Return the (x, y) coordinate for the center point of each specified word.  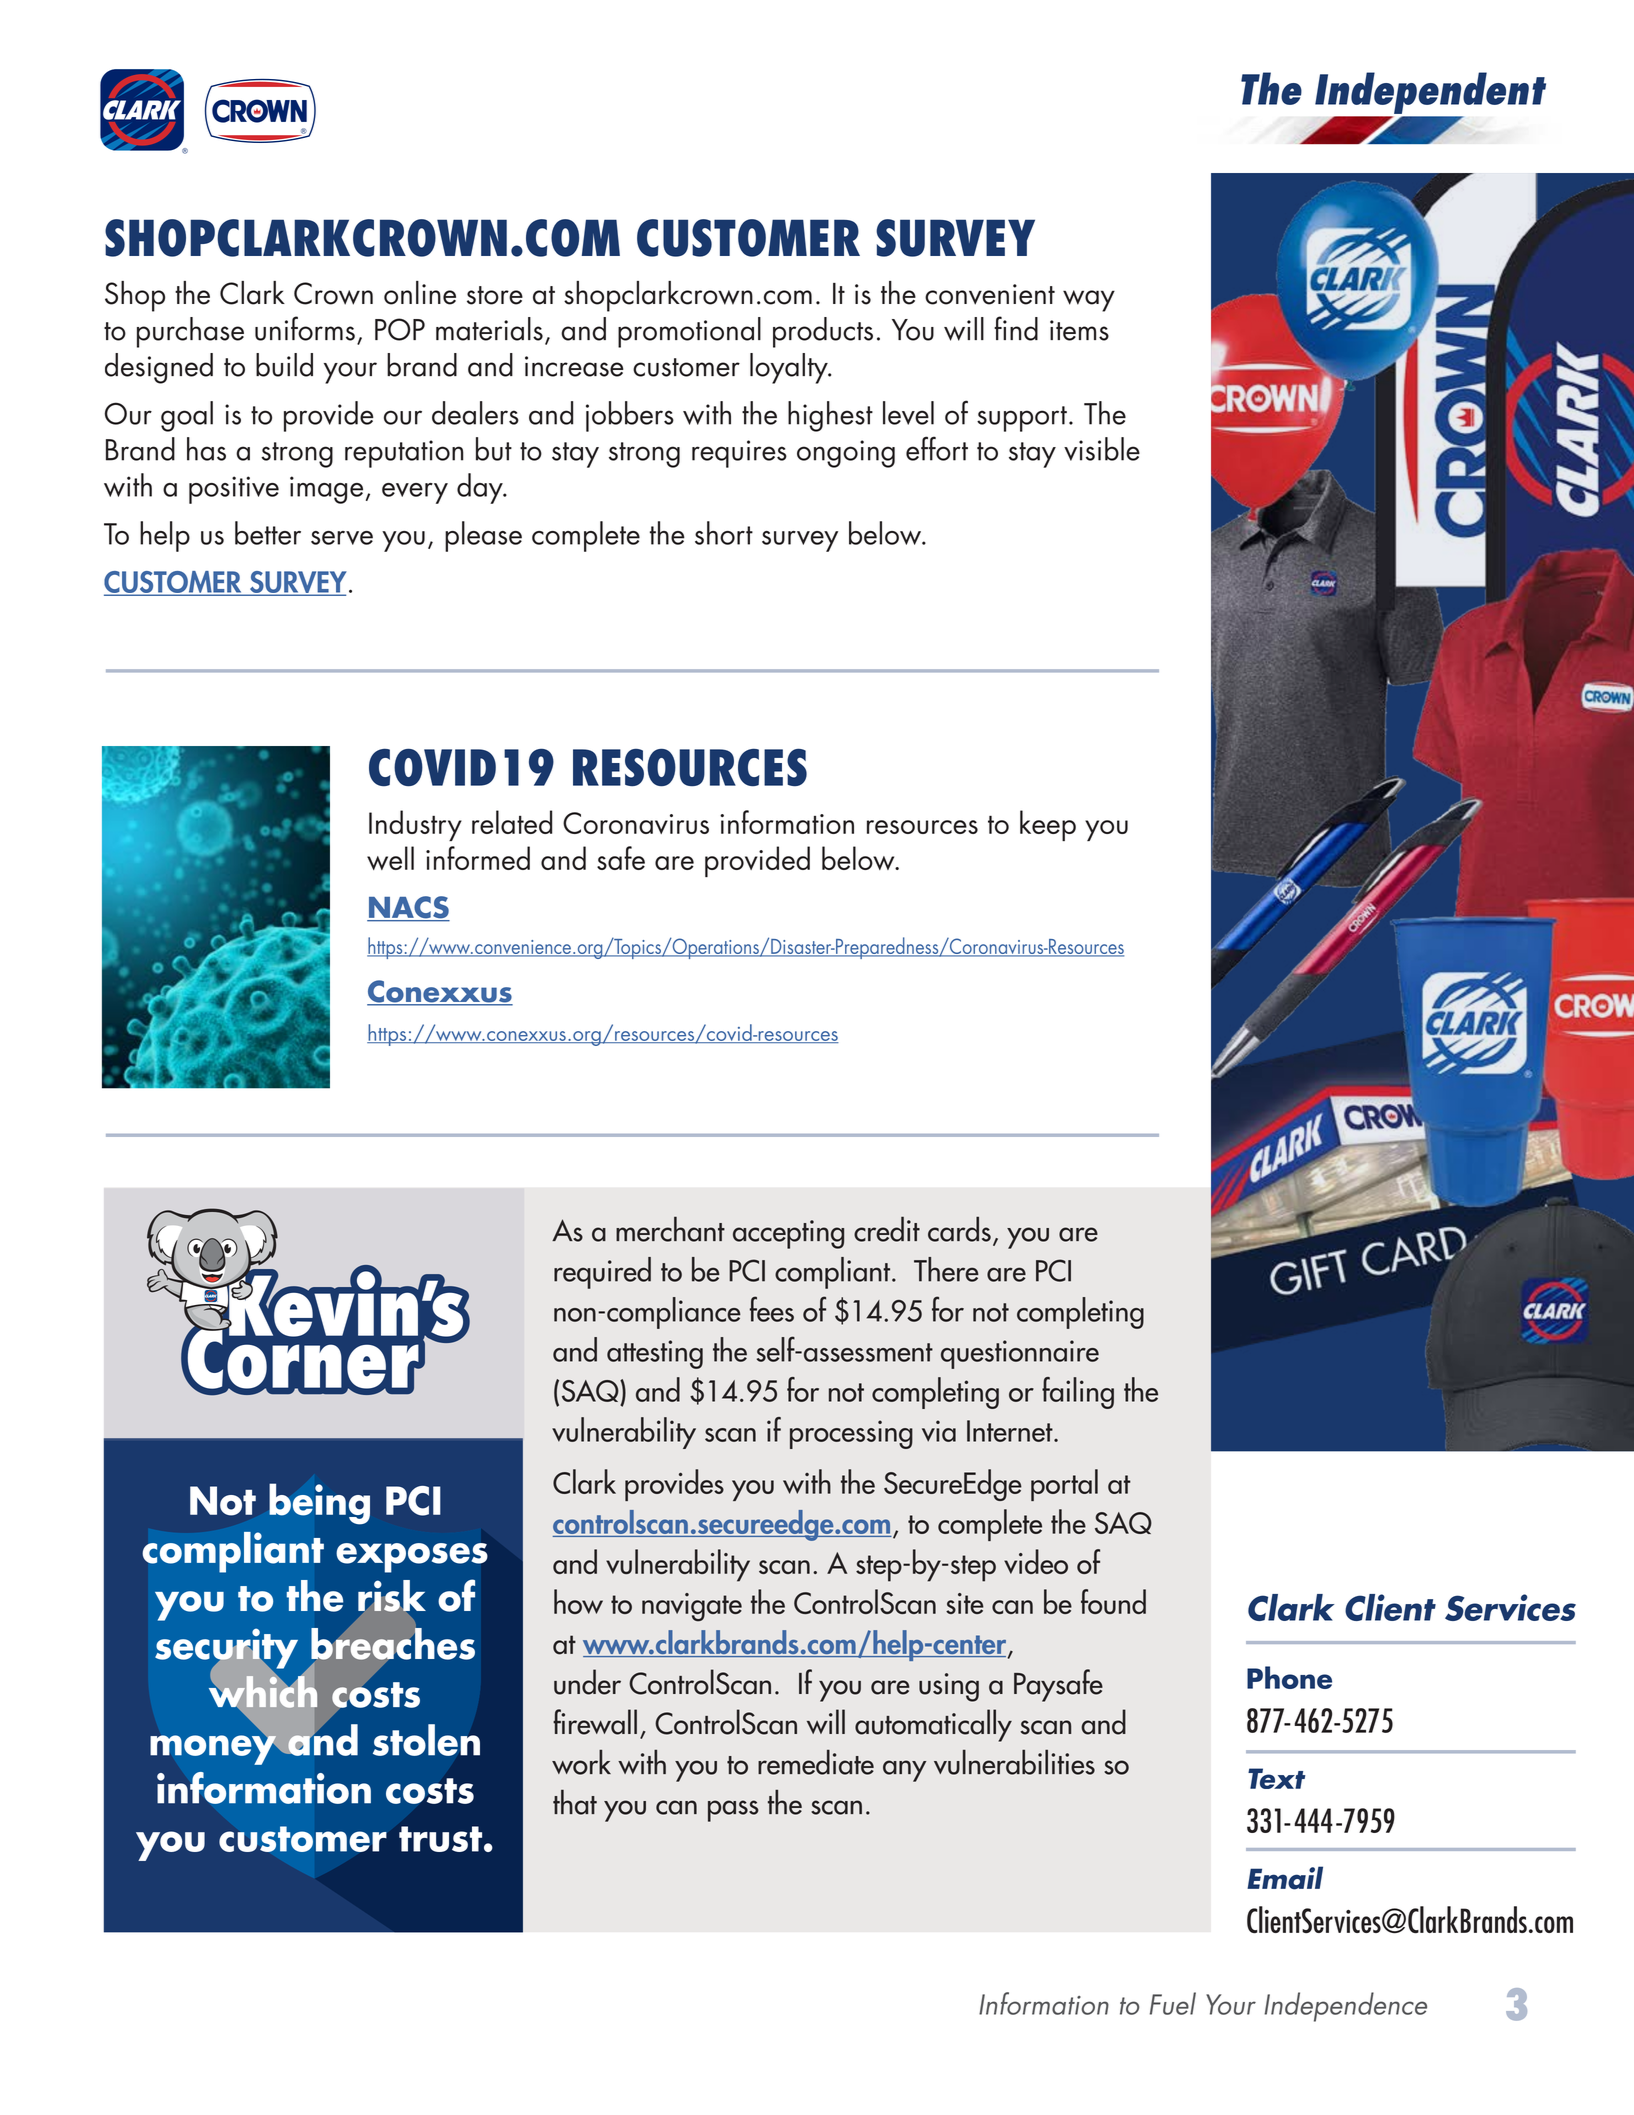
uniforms (305, 328)
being (319, 1504)
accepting (788, 1234)
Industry (415, 825)
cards (959, 1229)
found (1113, 1601)
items (1079, 330)
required (602, 1273)
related (512, 822)
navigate (692, 1607)
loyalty (790, 368)
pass (733, 1811)
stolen (426, 1740)
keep (1048, 825)
